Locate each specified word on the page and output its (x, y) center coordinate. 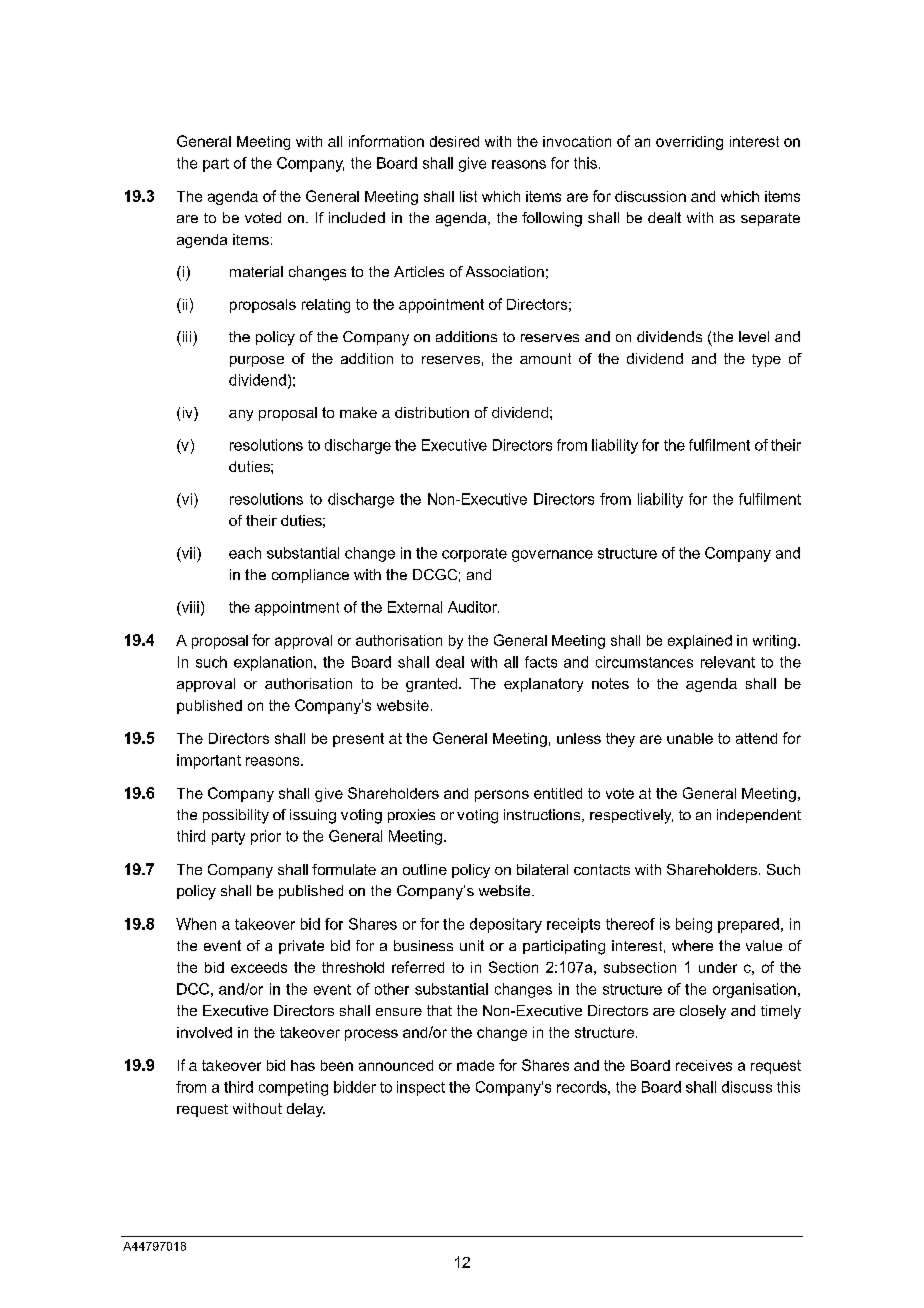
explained (700, 642)
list (468, 196)
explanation (274, 663)
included (357, 217)
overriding (689, 143)
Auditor (473, 607)
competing (293, 1088)
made (475, 1065)
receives (704, 1065)
